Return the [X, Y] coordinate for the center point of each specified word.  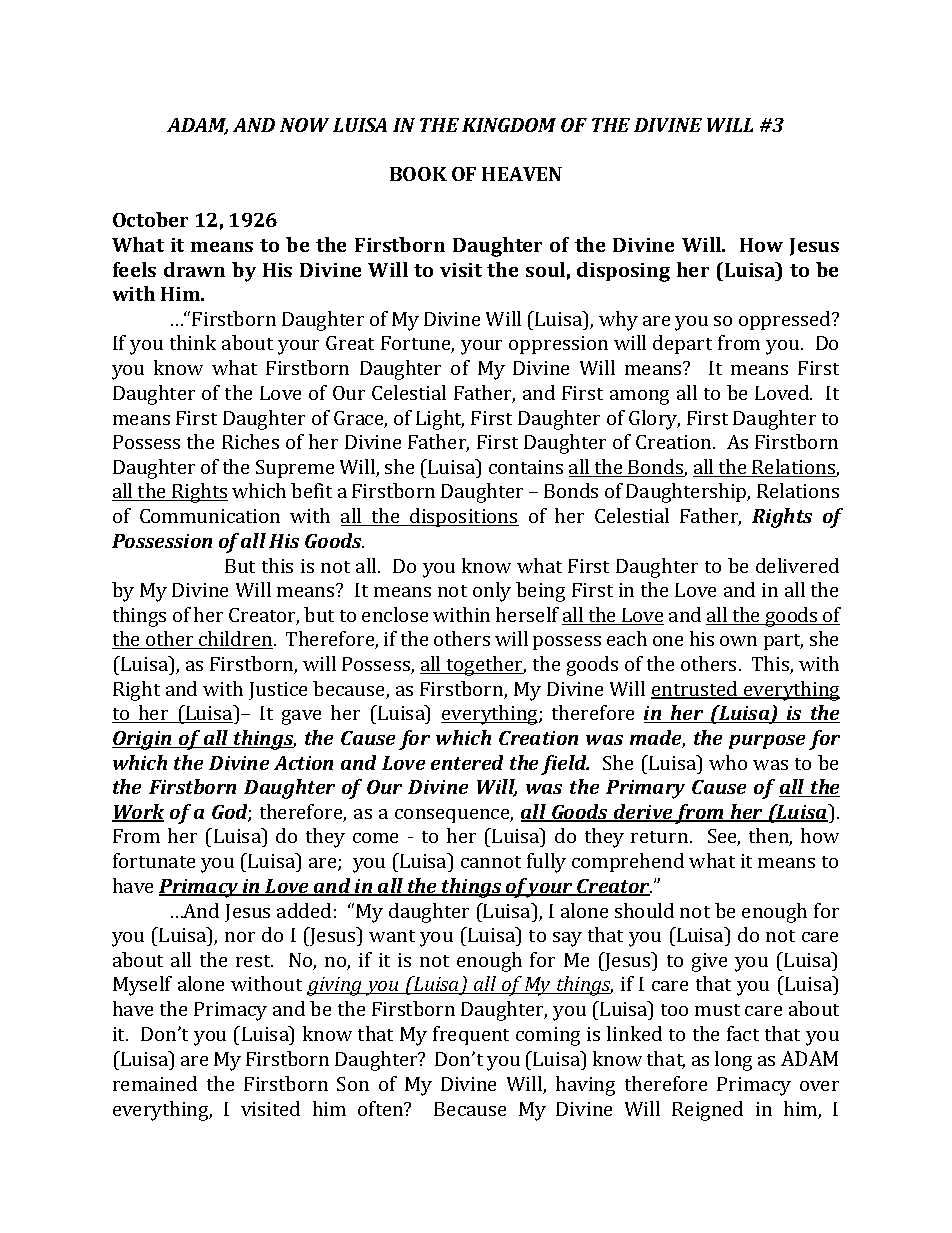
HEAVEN [522, 174]
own [738, 641]
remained [155, 1083]
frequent [471, 1035]
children [236, 640]
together [485, 666]
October [150, 219]
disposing [623, 272]
